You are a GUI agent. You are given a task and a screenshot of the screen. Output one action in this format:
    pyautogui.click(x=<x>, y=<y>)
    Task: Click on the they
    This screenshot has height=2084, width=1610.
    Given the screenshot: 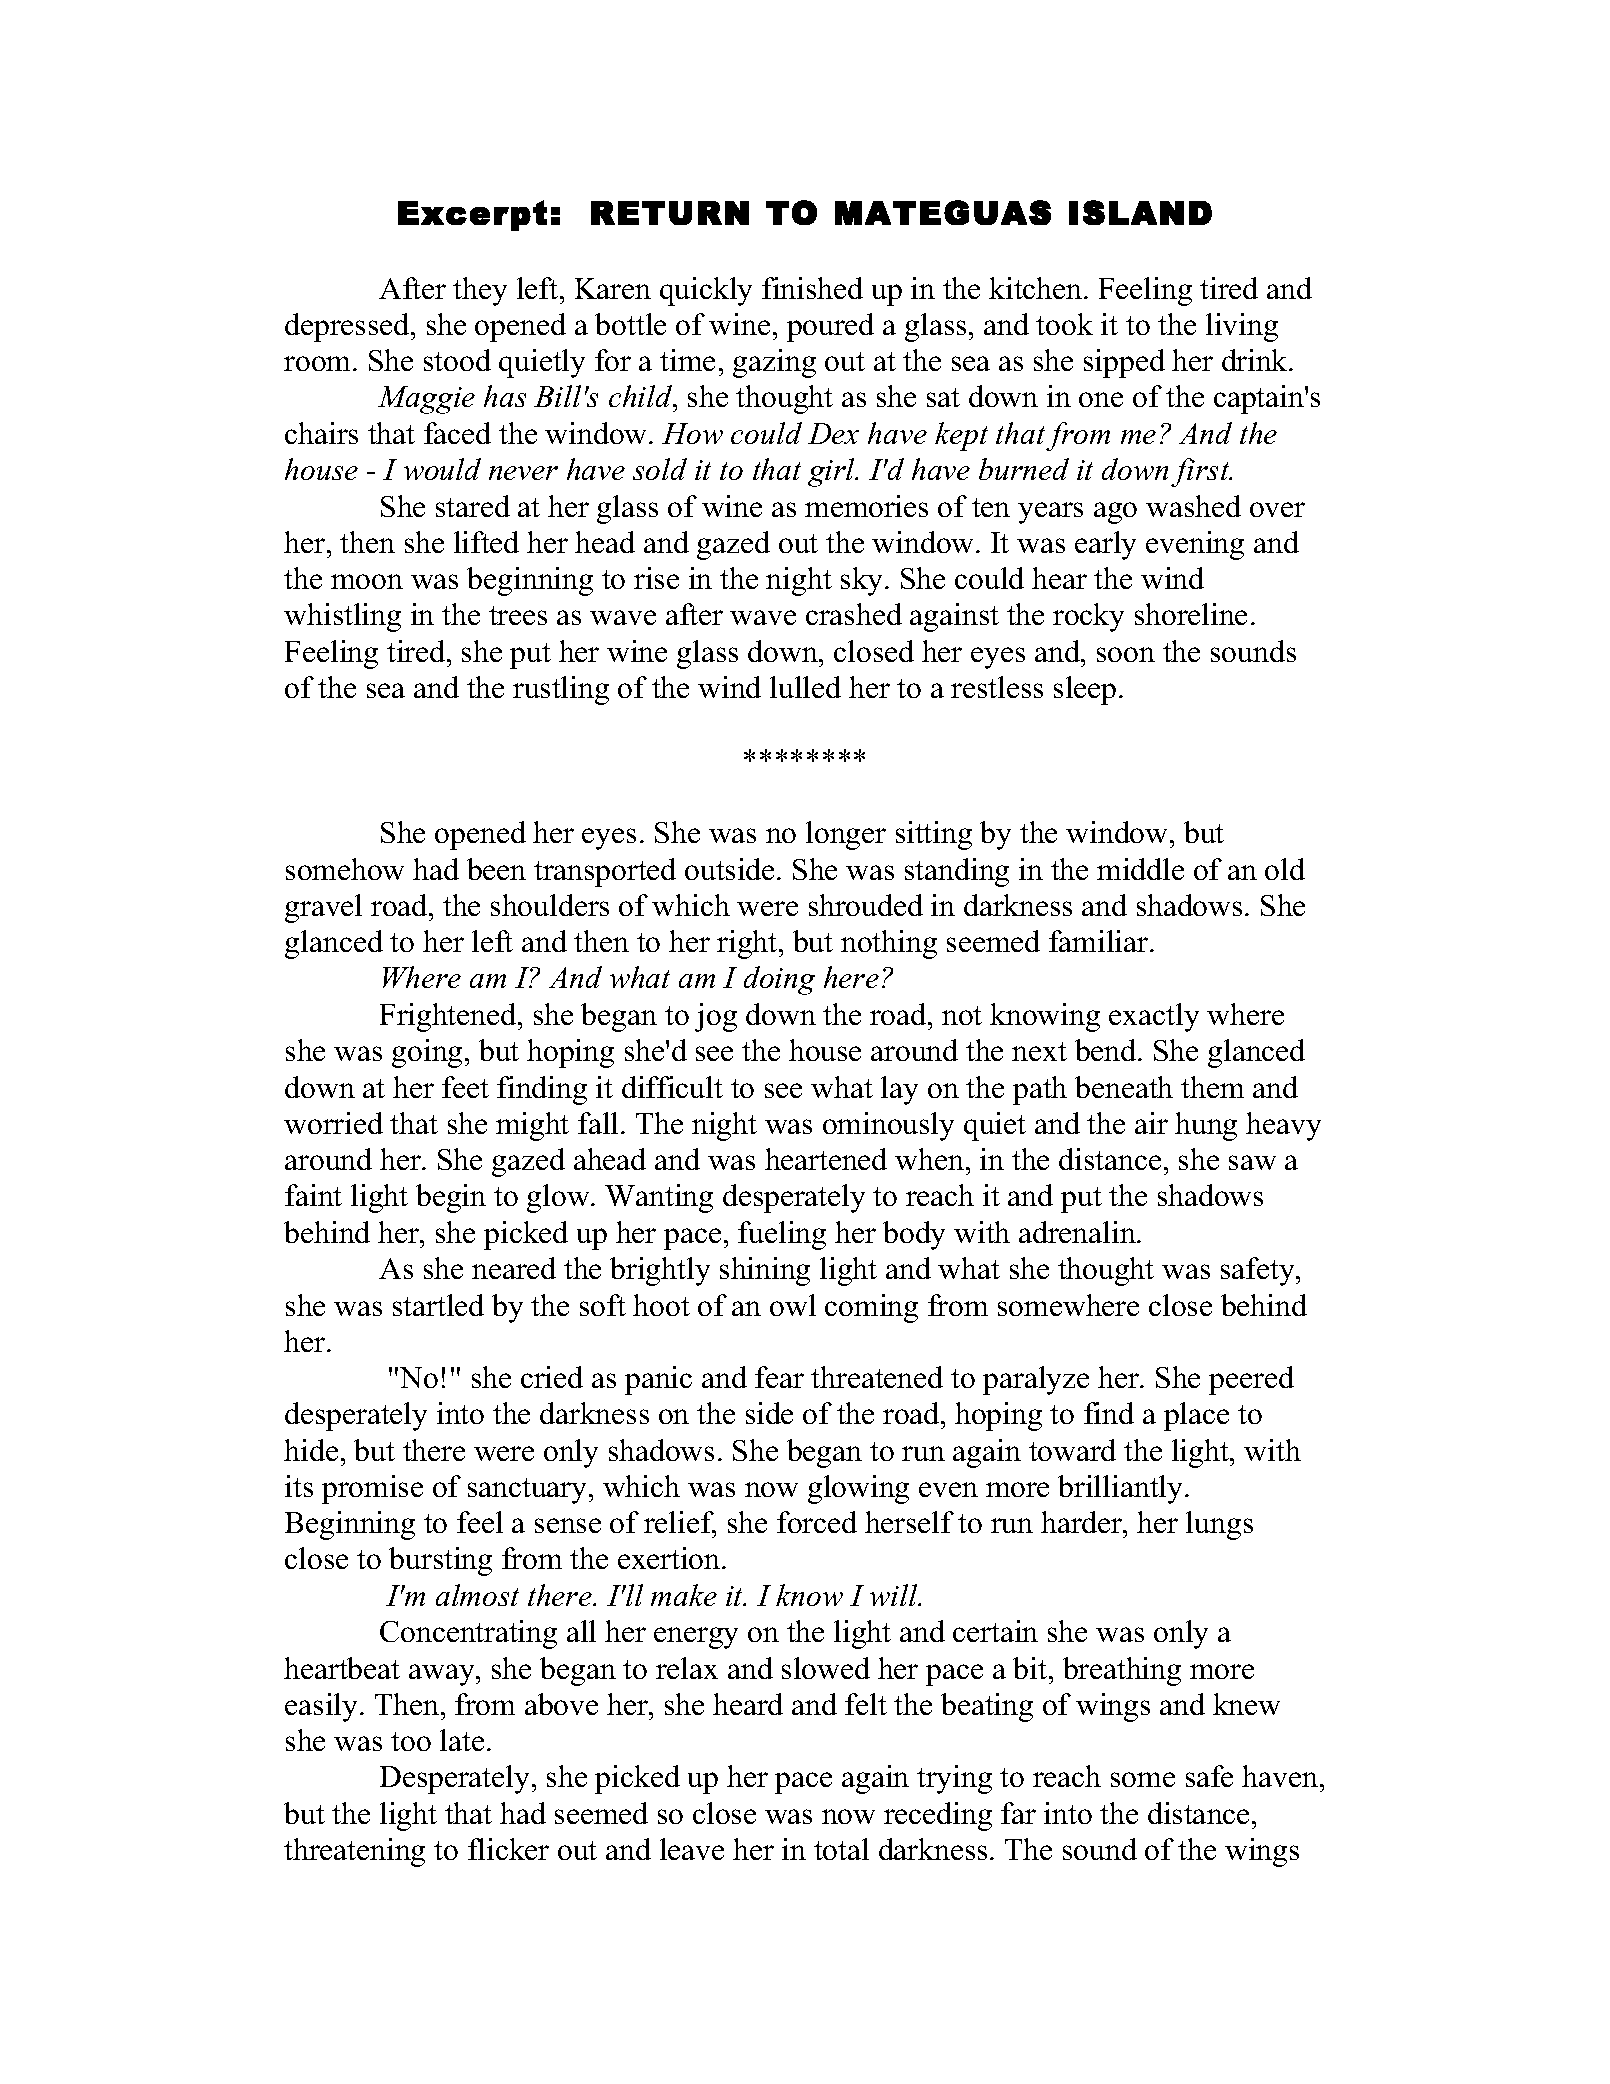 What is the action you would take?
    pyautogui.click(x=480, y=291)
